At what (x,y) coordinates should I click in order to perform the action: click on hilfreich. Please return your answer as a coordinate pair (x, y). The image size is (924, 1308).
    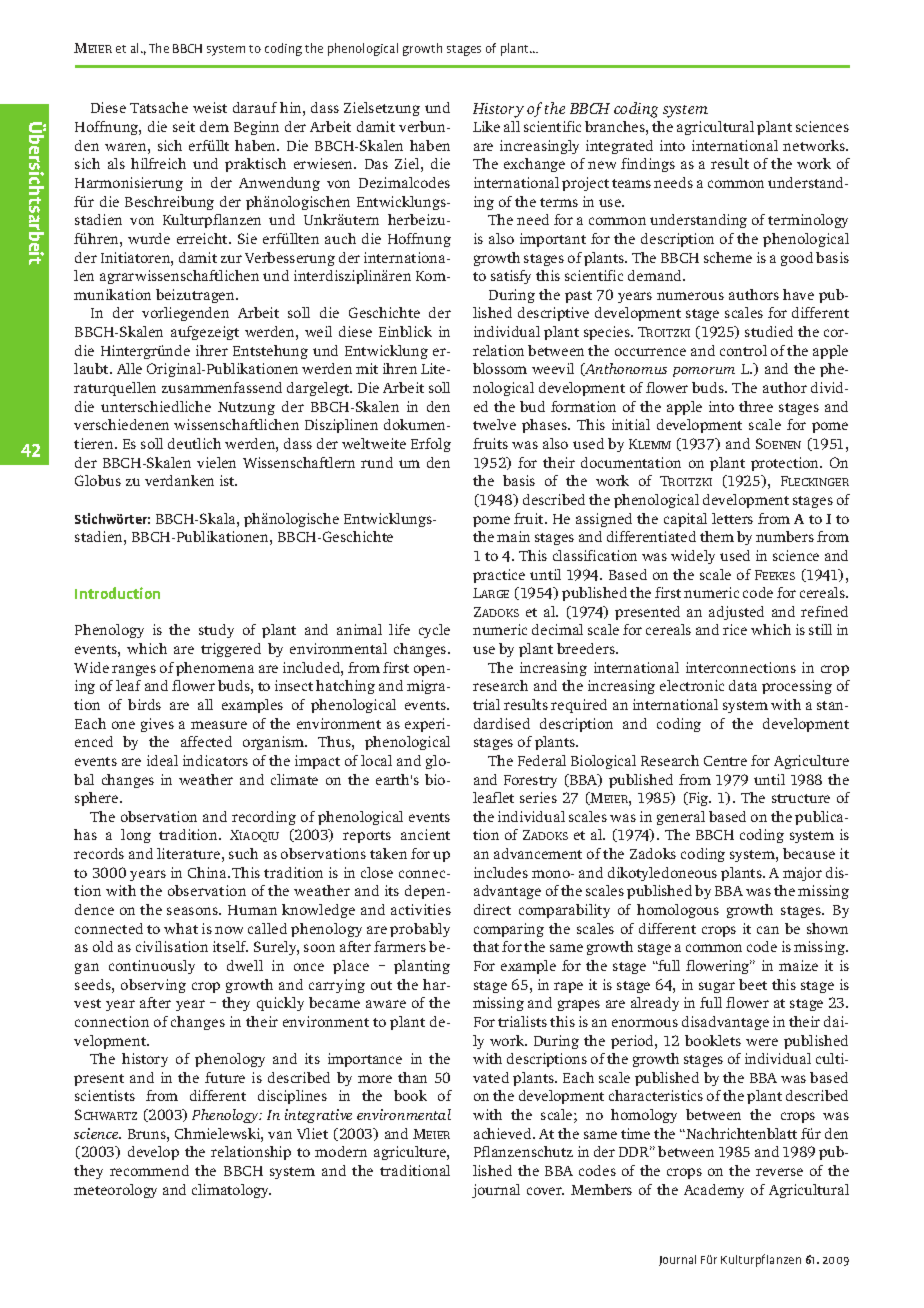
    Looking at the image, I should click on (158, 163).
